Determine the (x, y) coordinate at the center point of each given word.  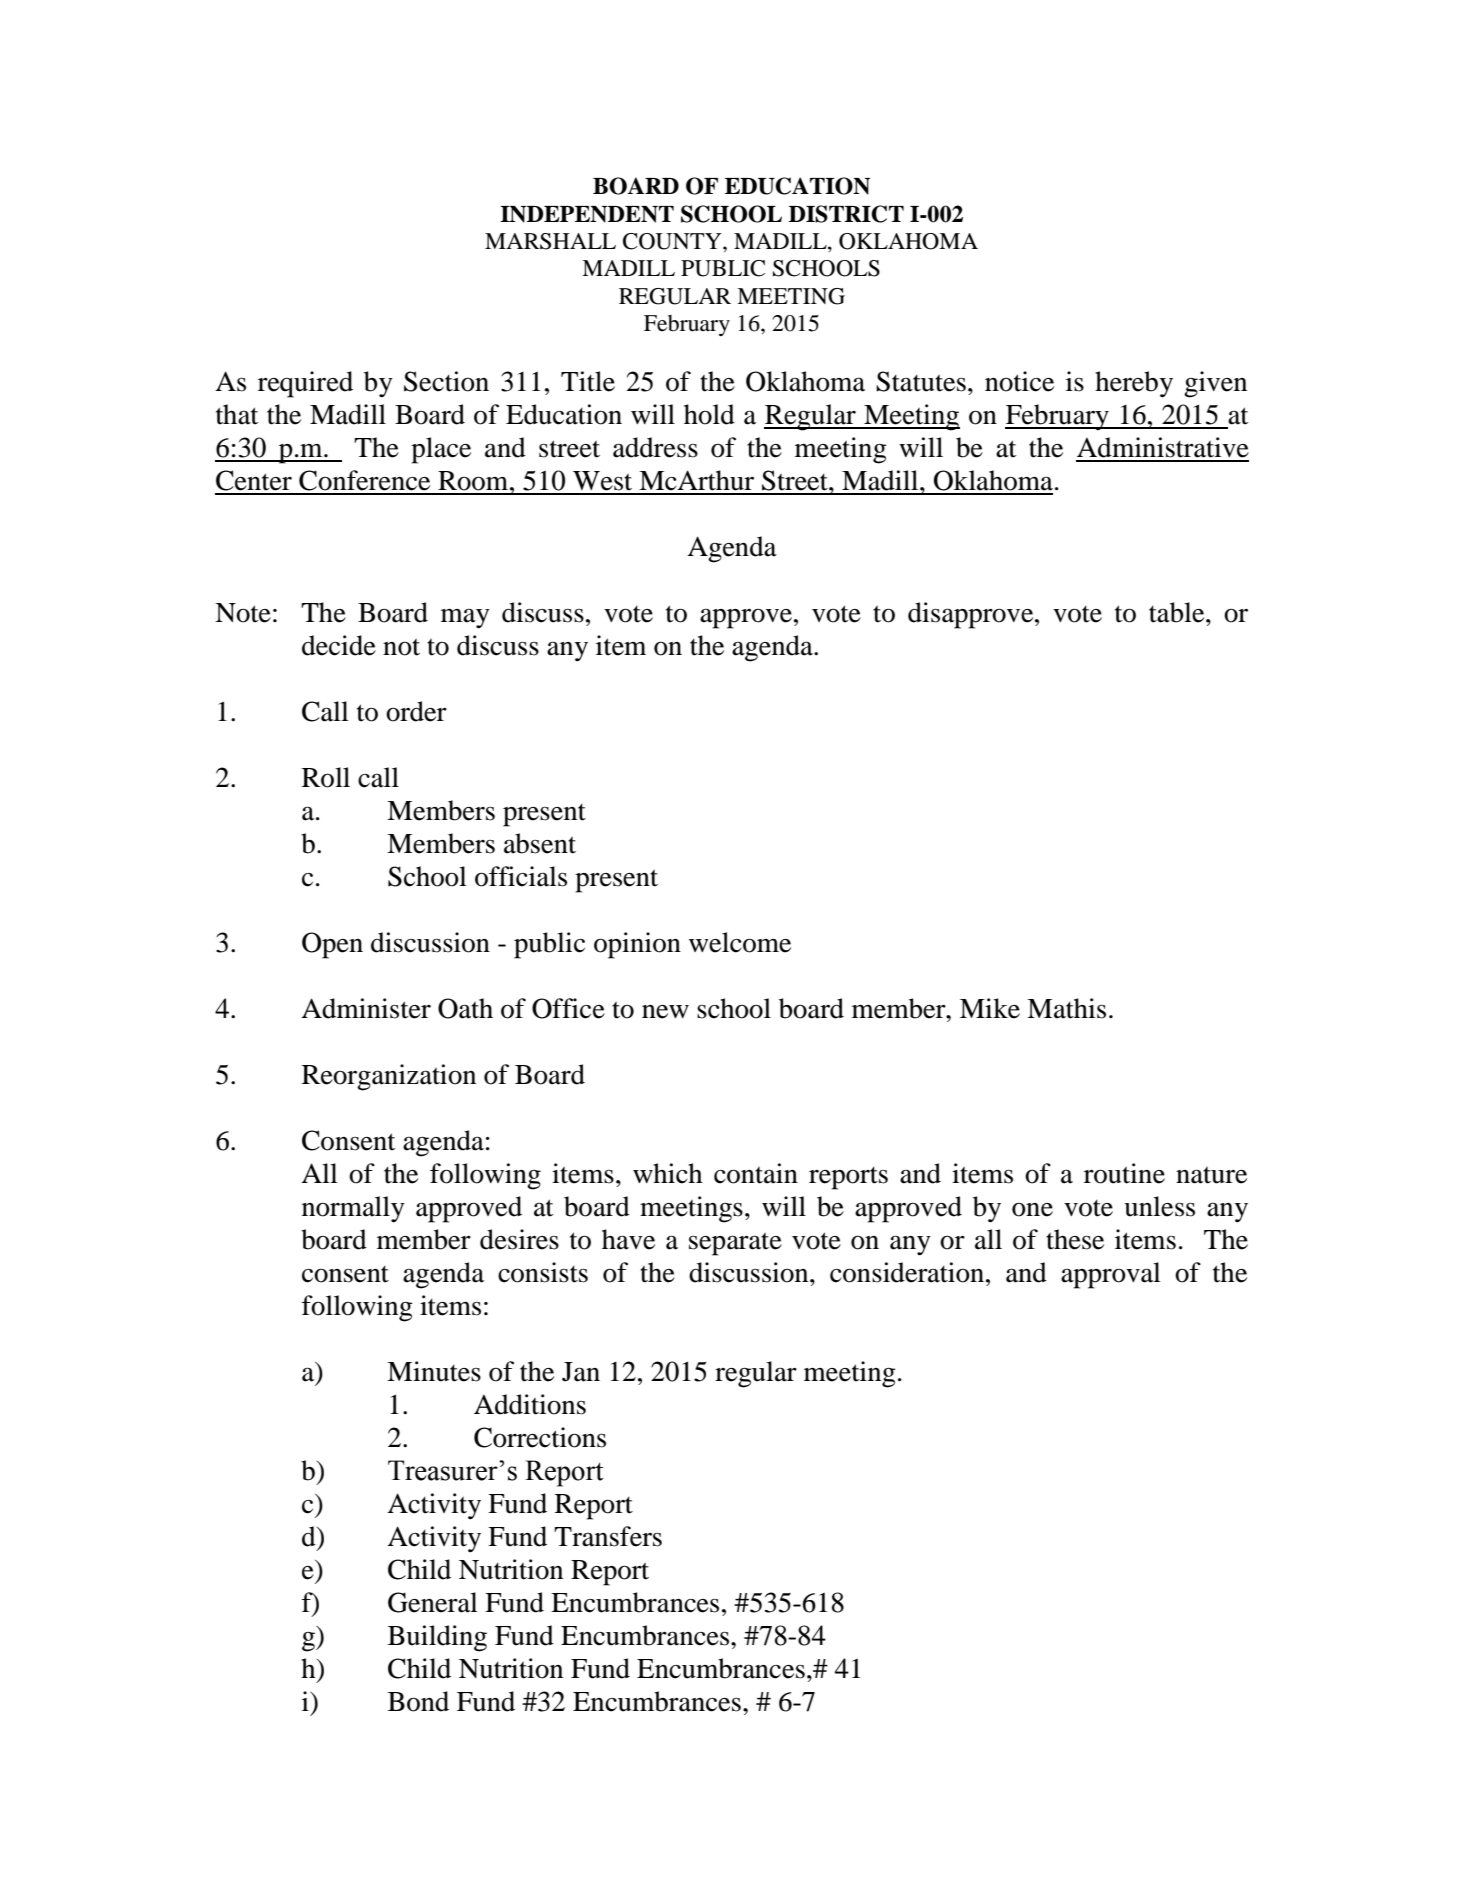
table (1178, 612)
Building (437, 1638)
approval (1111, 1275)
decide (339, 645)
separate (735, 1244)
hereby (1134, 384)
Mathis (1066, 1008)
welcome (740, 942)
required (305, 384)
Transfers (608, 1536)
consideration (908, 1272)
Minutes (434, 1371)
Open (332, 945)
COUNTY (673, 241)
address (655, 447)
